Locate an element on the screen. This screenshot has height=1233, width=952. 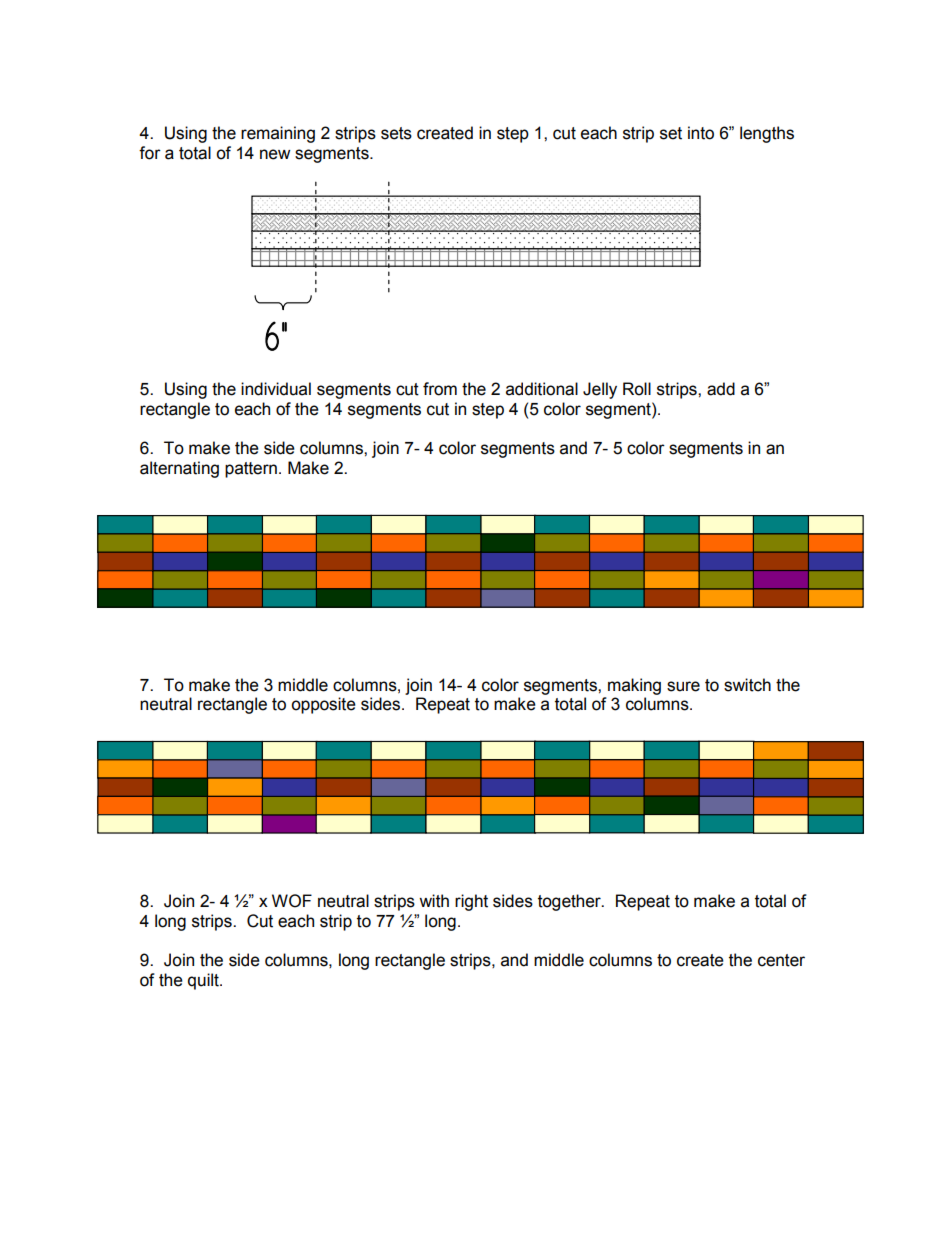
switch is located at coordinates (747, 685).
